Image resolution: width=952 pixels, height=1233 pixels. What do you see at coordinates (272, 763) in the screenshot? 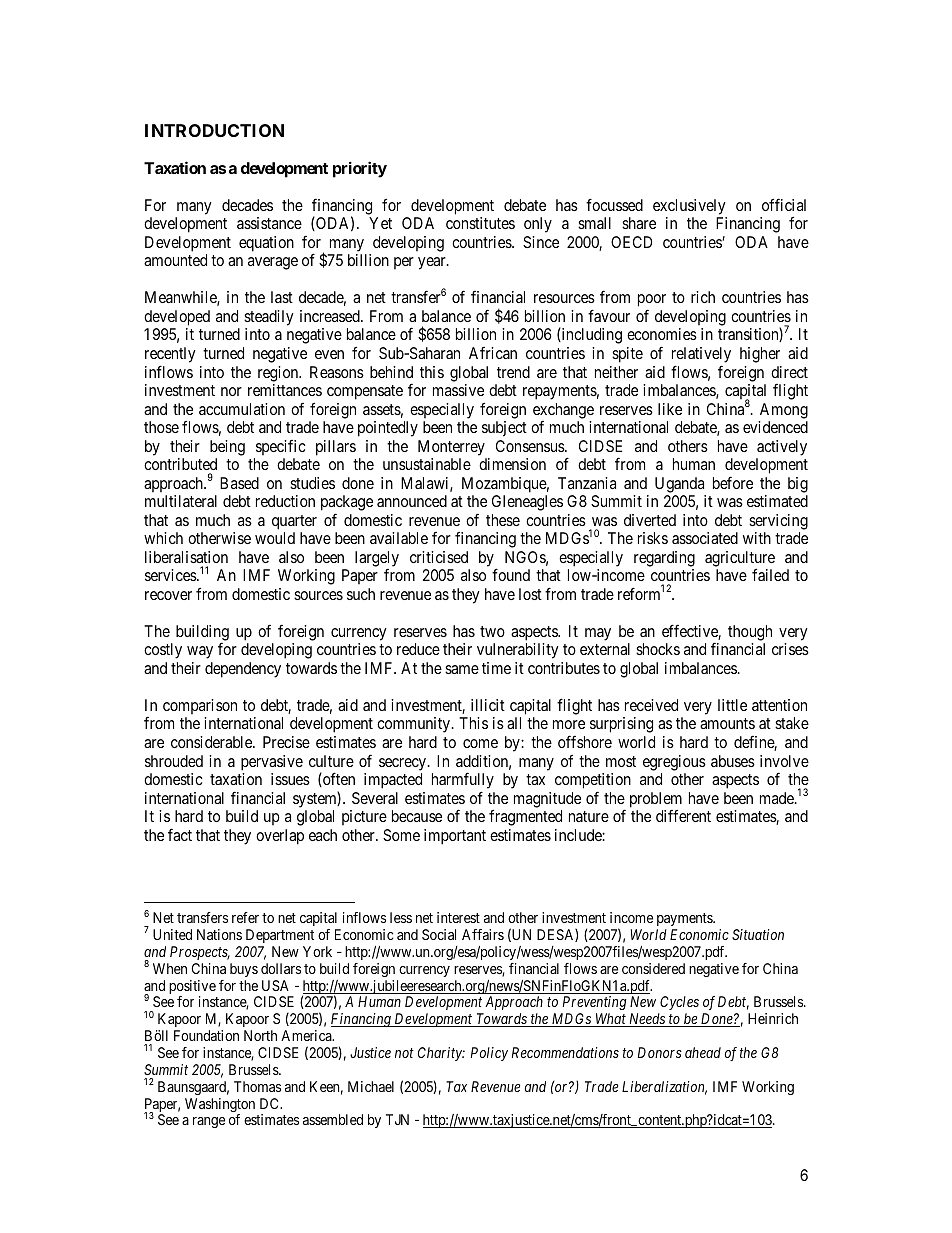
I see `pervasive` at bounding box center [272, 763].
